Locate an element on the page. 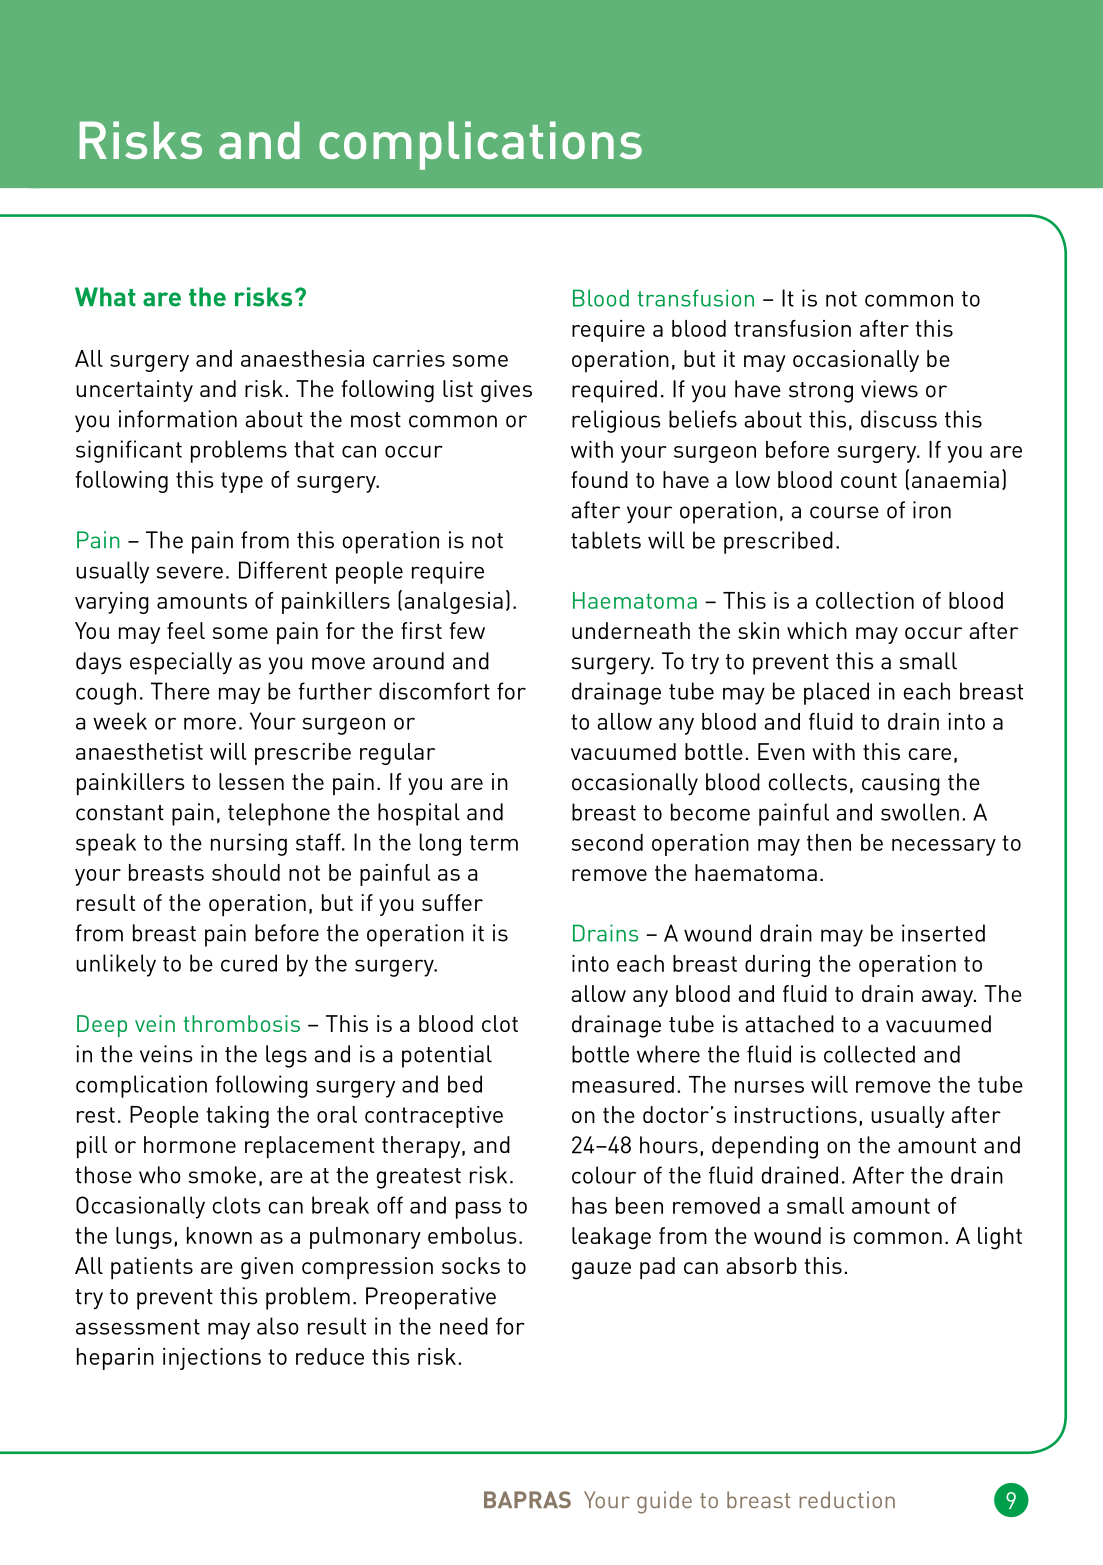  views is located at coordinates (889, 389).
